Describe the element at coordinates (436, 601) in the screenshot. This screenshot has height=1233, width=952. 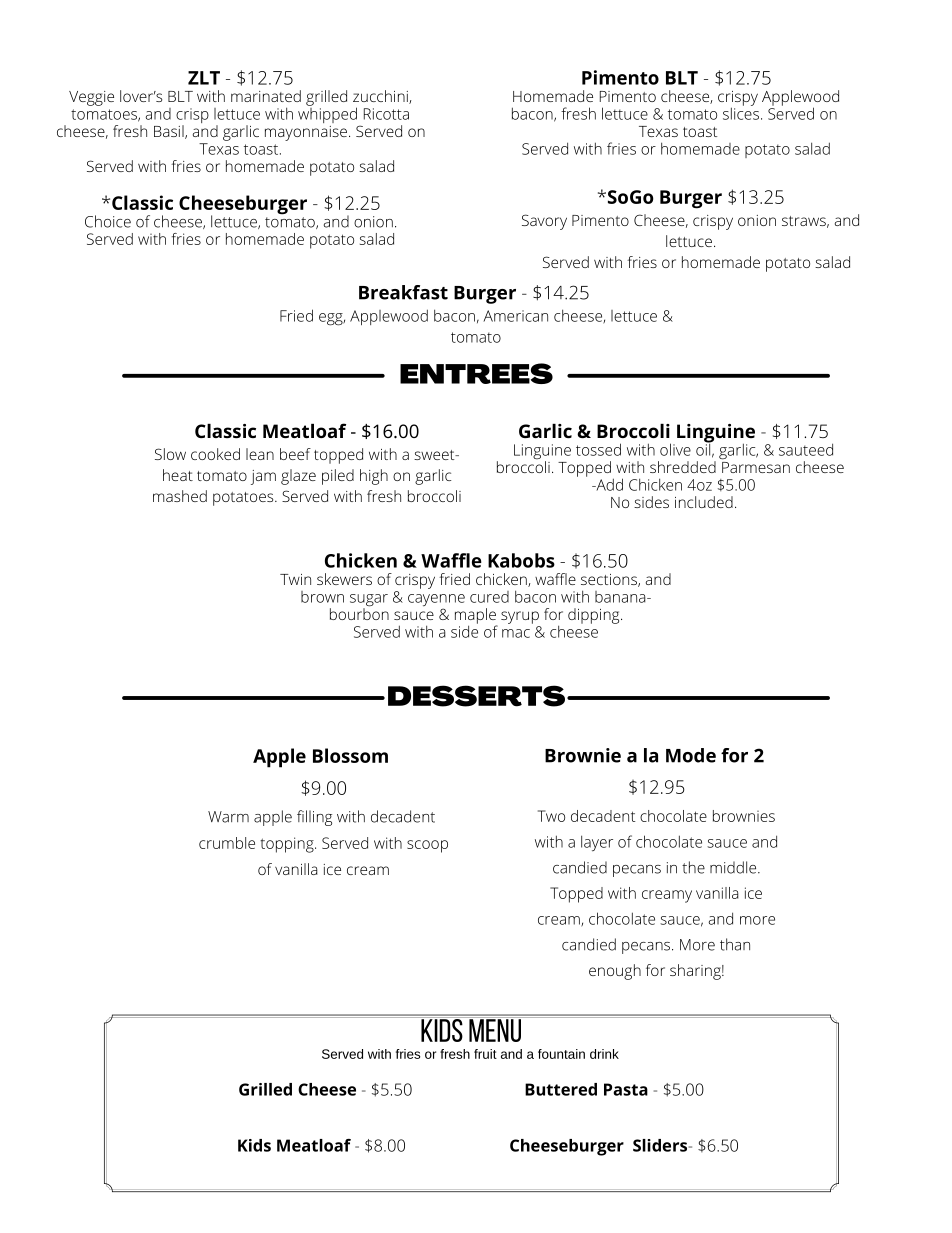
I see `cayenne` at that location.
